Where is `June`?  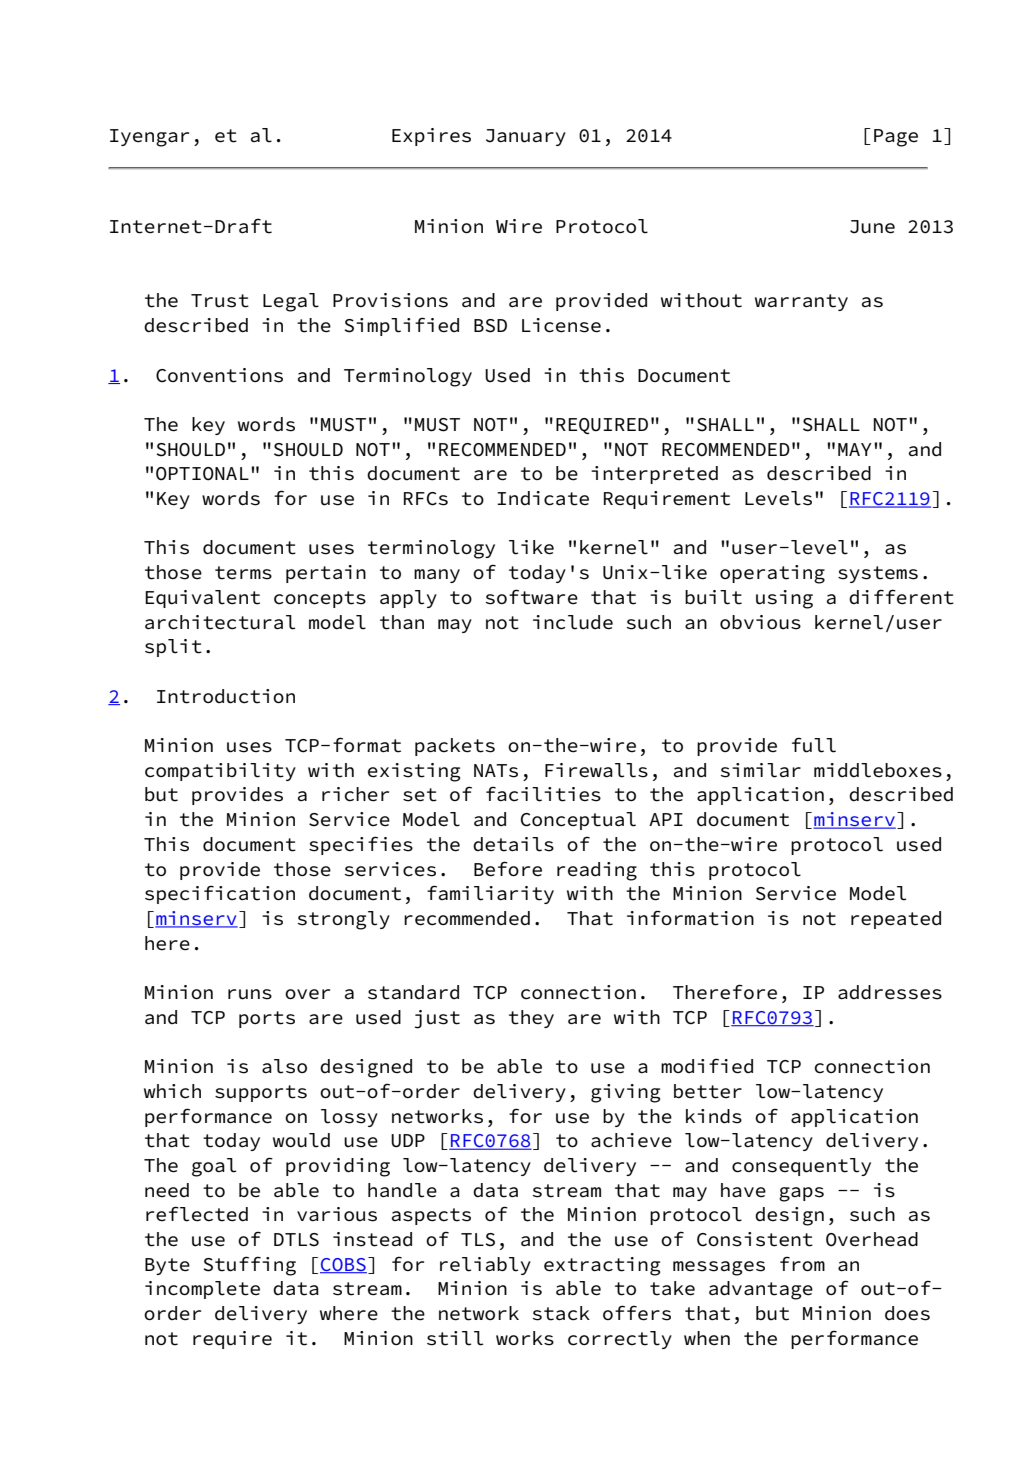 June is located at coordinates (872, 227).
